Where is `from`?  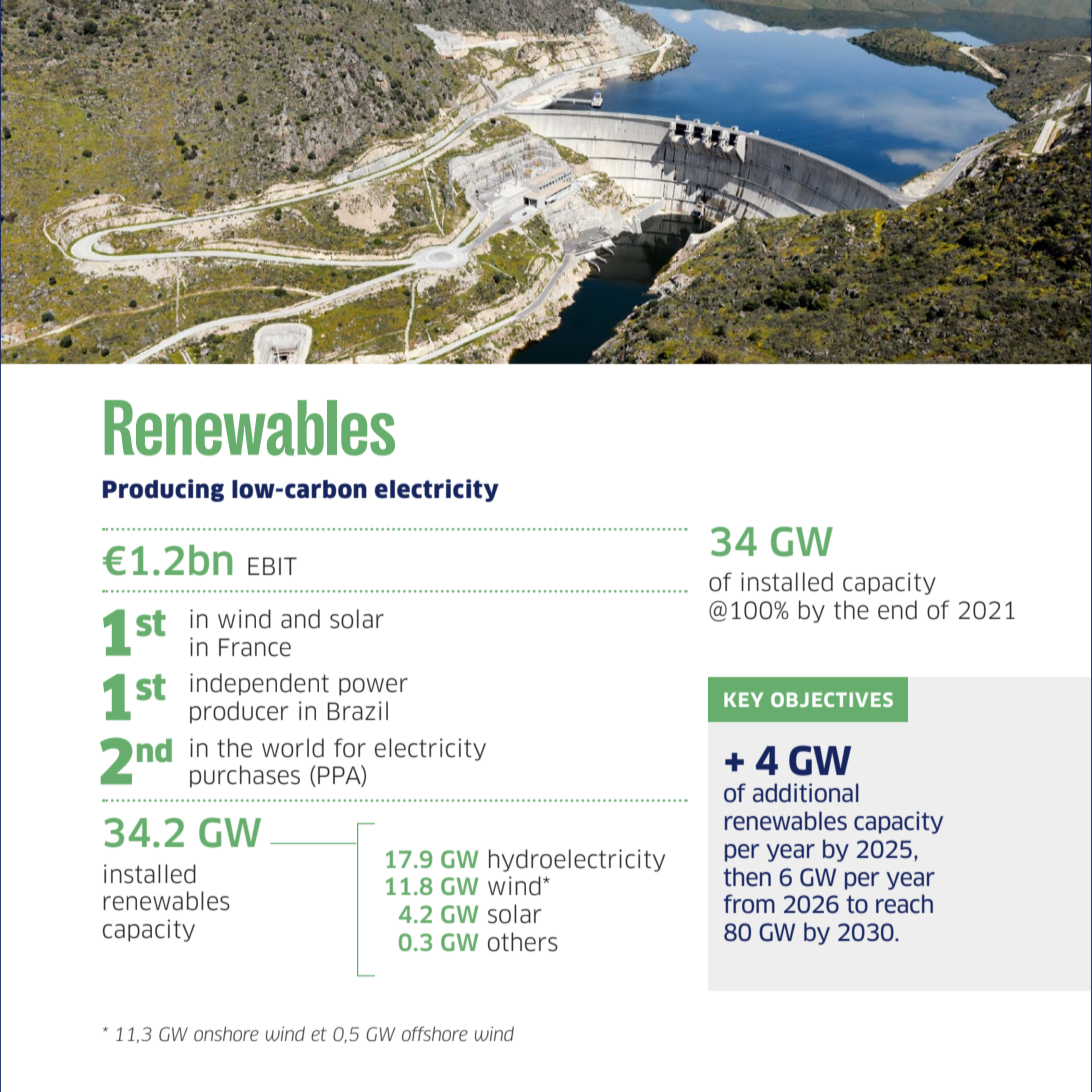
from is located at coordinates (749, 904).
